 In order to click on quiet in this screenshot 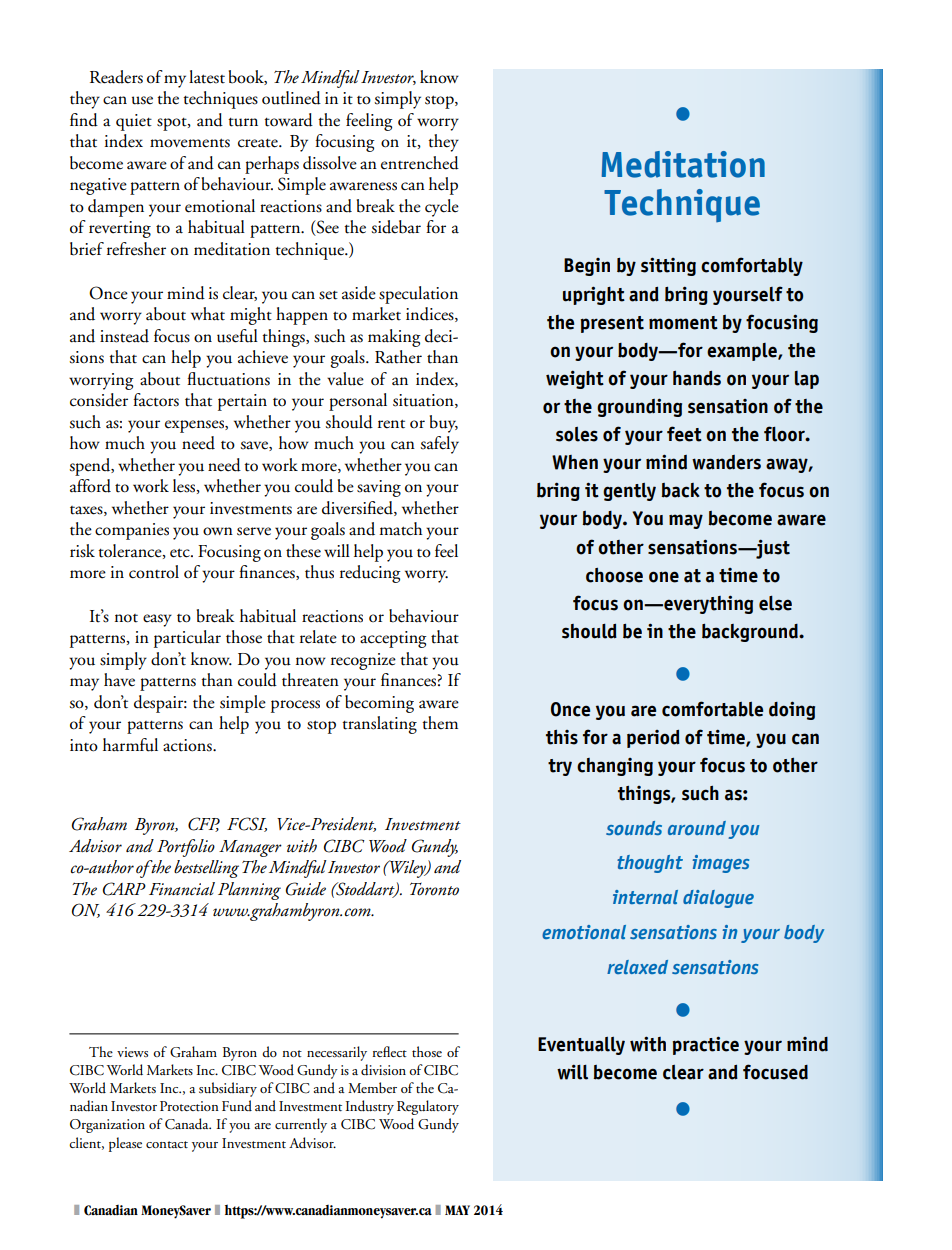, I will do `click(134, 122)`.
